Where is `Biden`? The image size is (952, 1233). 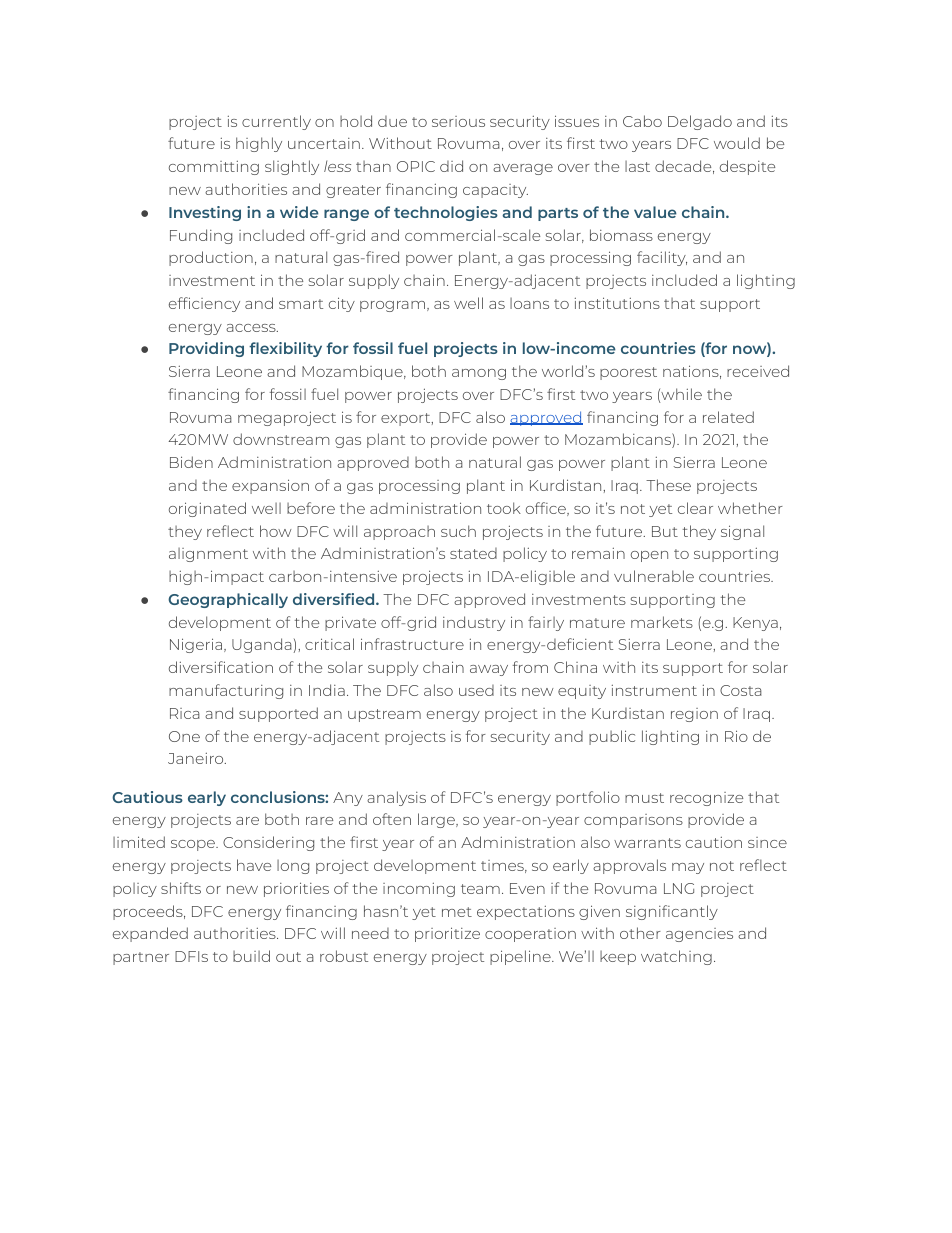
Biden is located at coordinates (191, 462).
